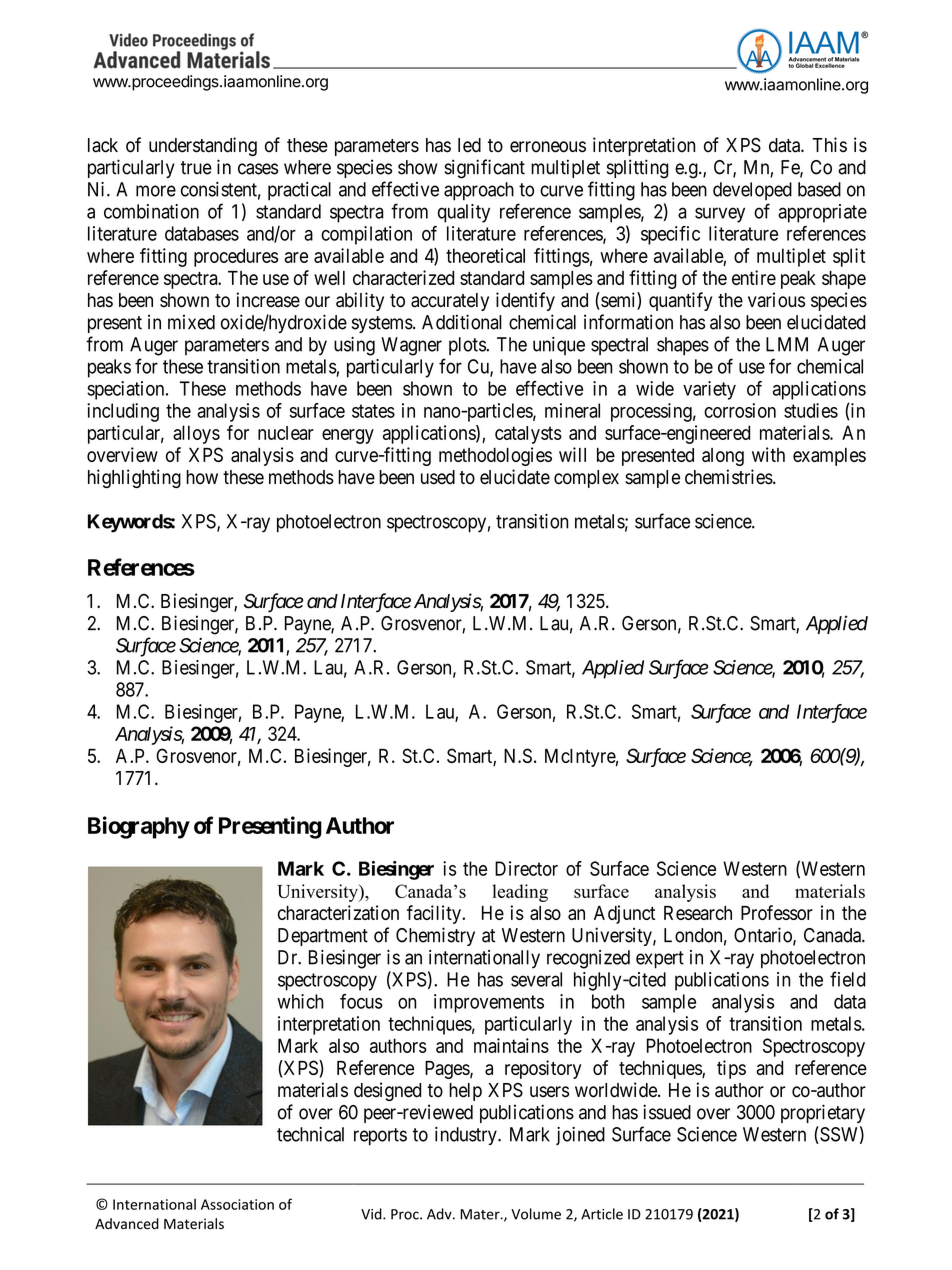  I want to click on developed, so click(752, 191).
